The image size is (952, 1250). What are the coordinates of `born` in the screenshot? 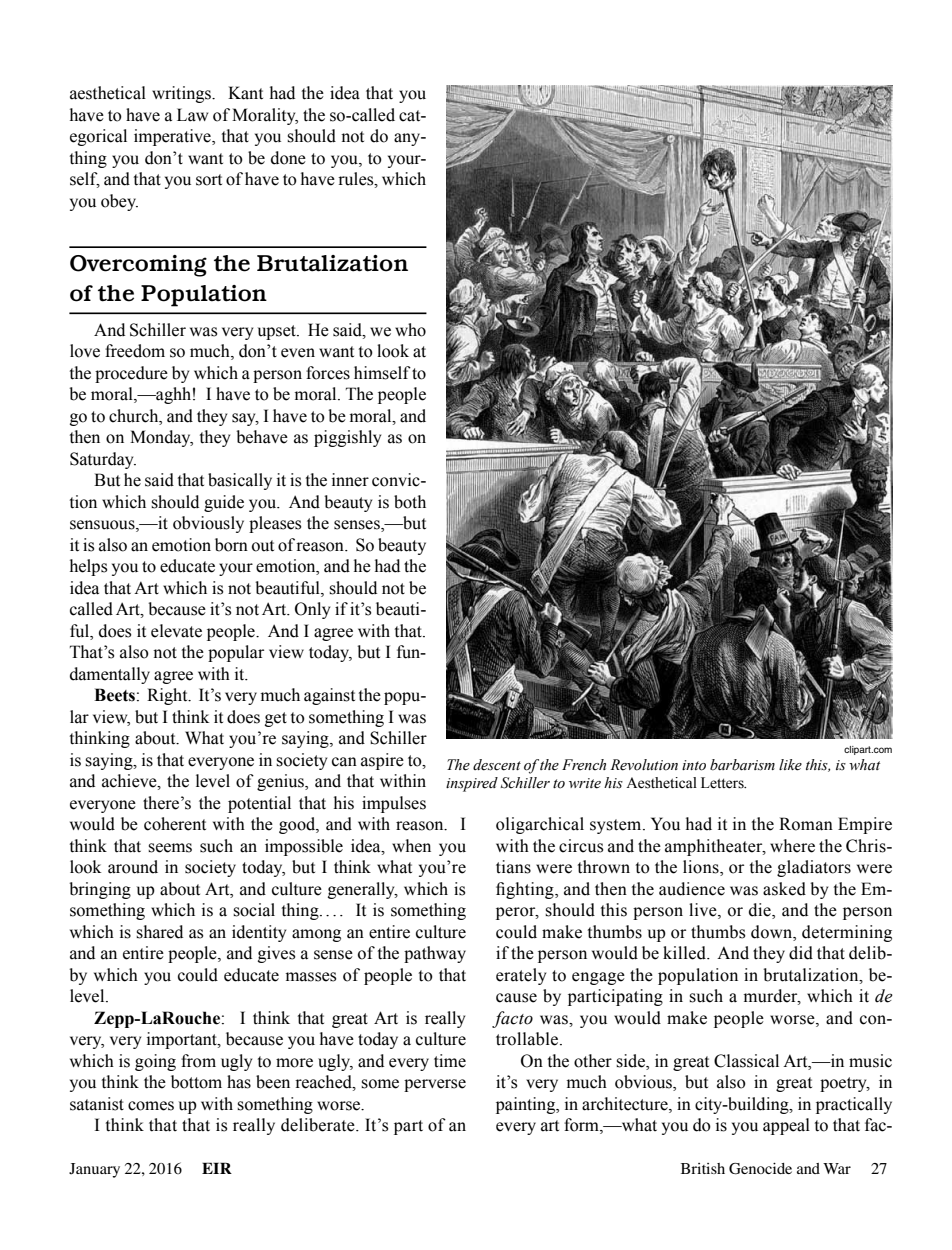 It's located at (231, 545).
